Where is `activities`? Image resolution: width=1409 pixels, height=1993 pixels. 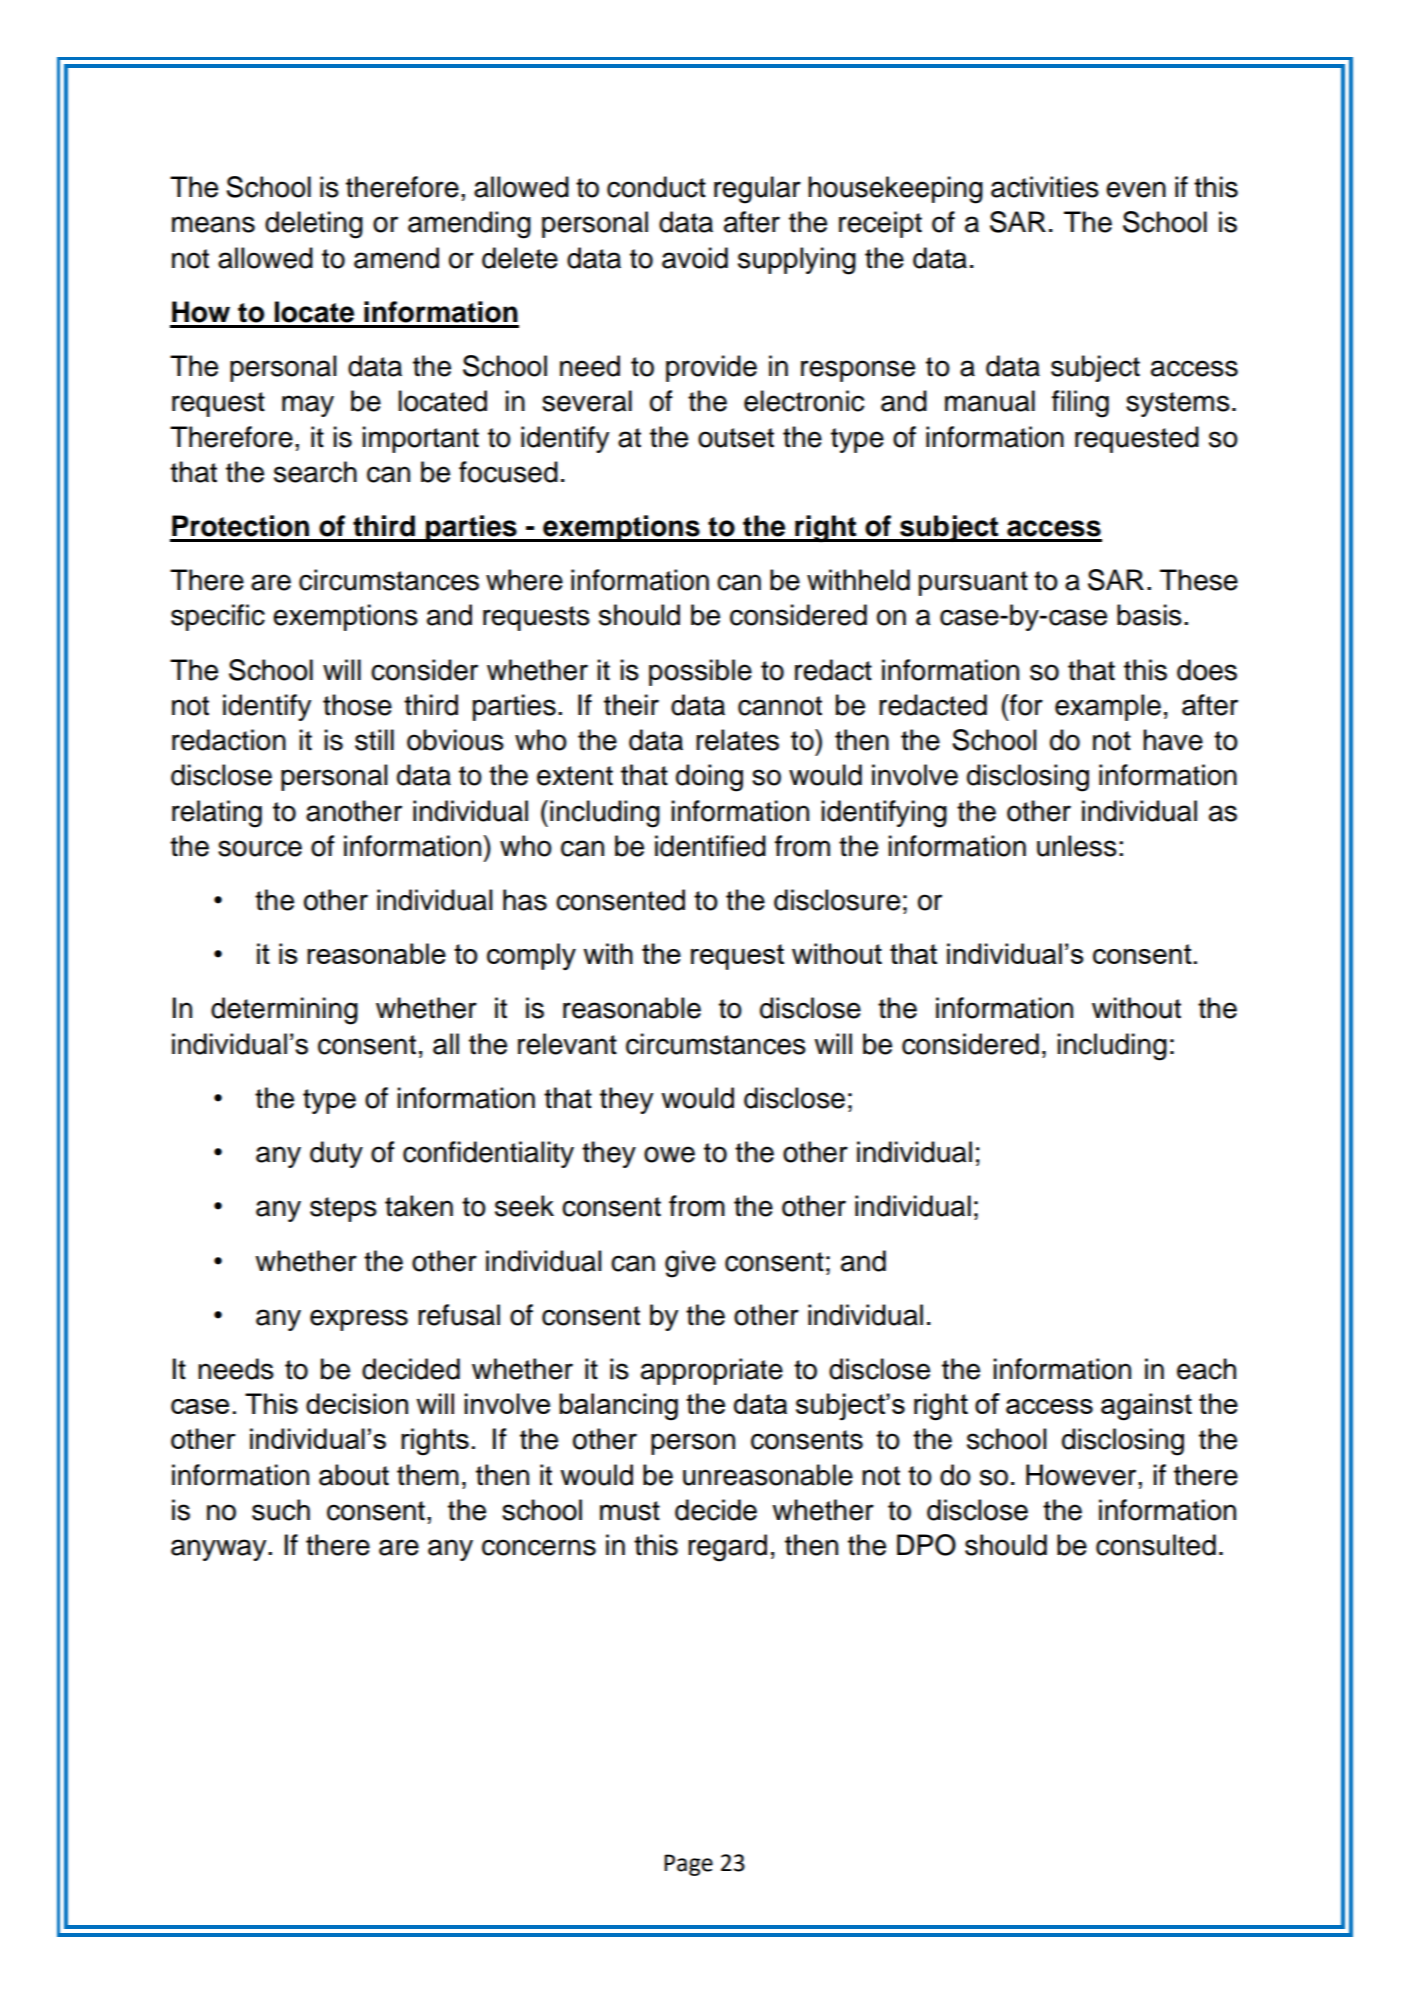 activities is located at coordinates (1045, 187).
